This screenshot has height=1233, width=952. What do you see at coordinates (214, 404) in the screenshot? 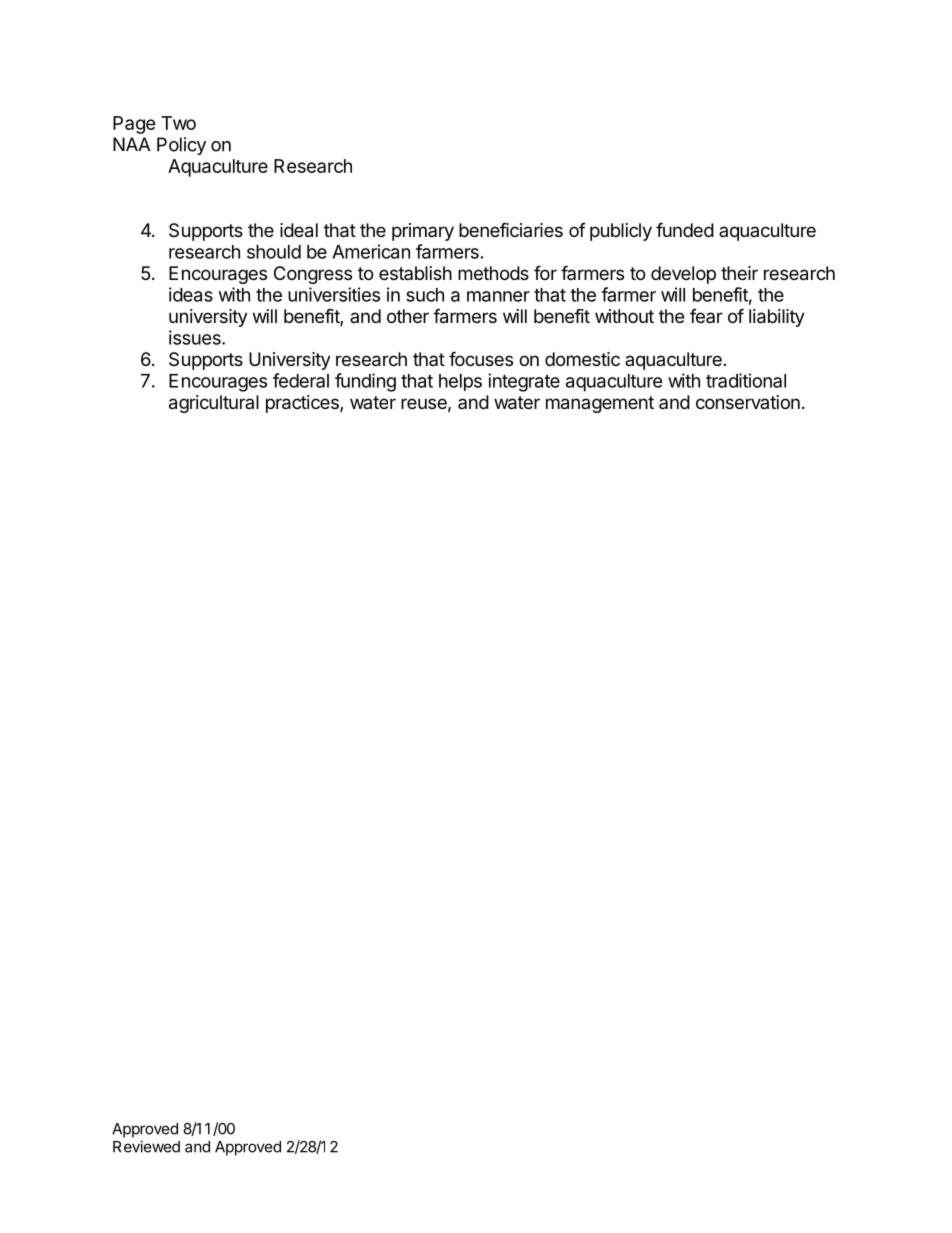
I see `agricultural` at bounding box center [214, 404].
